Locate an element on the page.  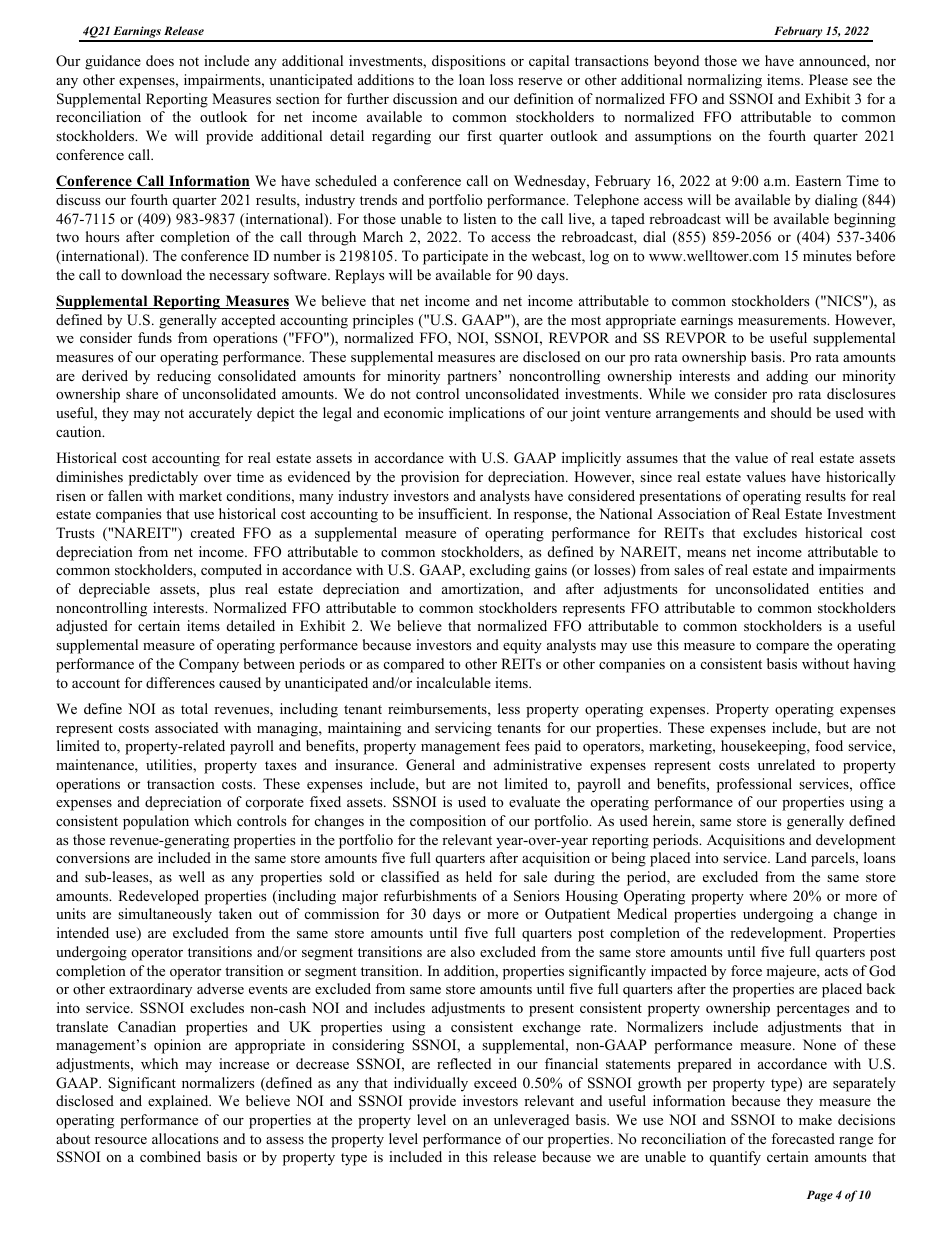
Redeveloped is located at coordinates (158, 897).
